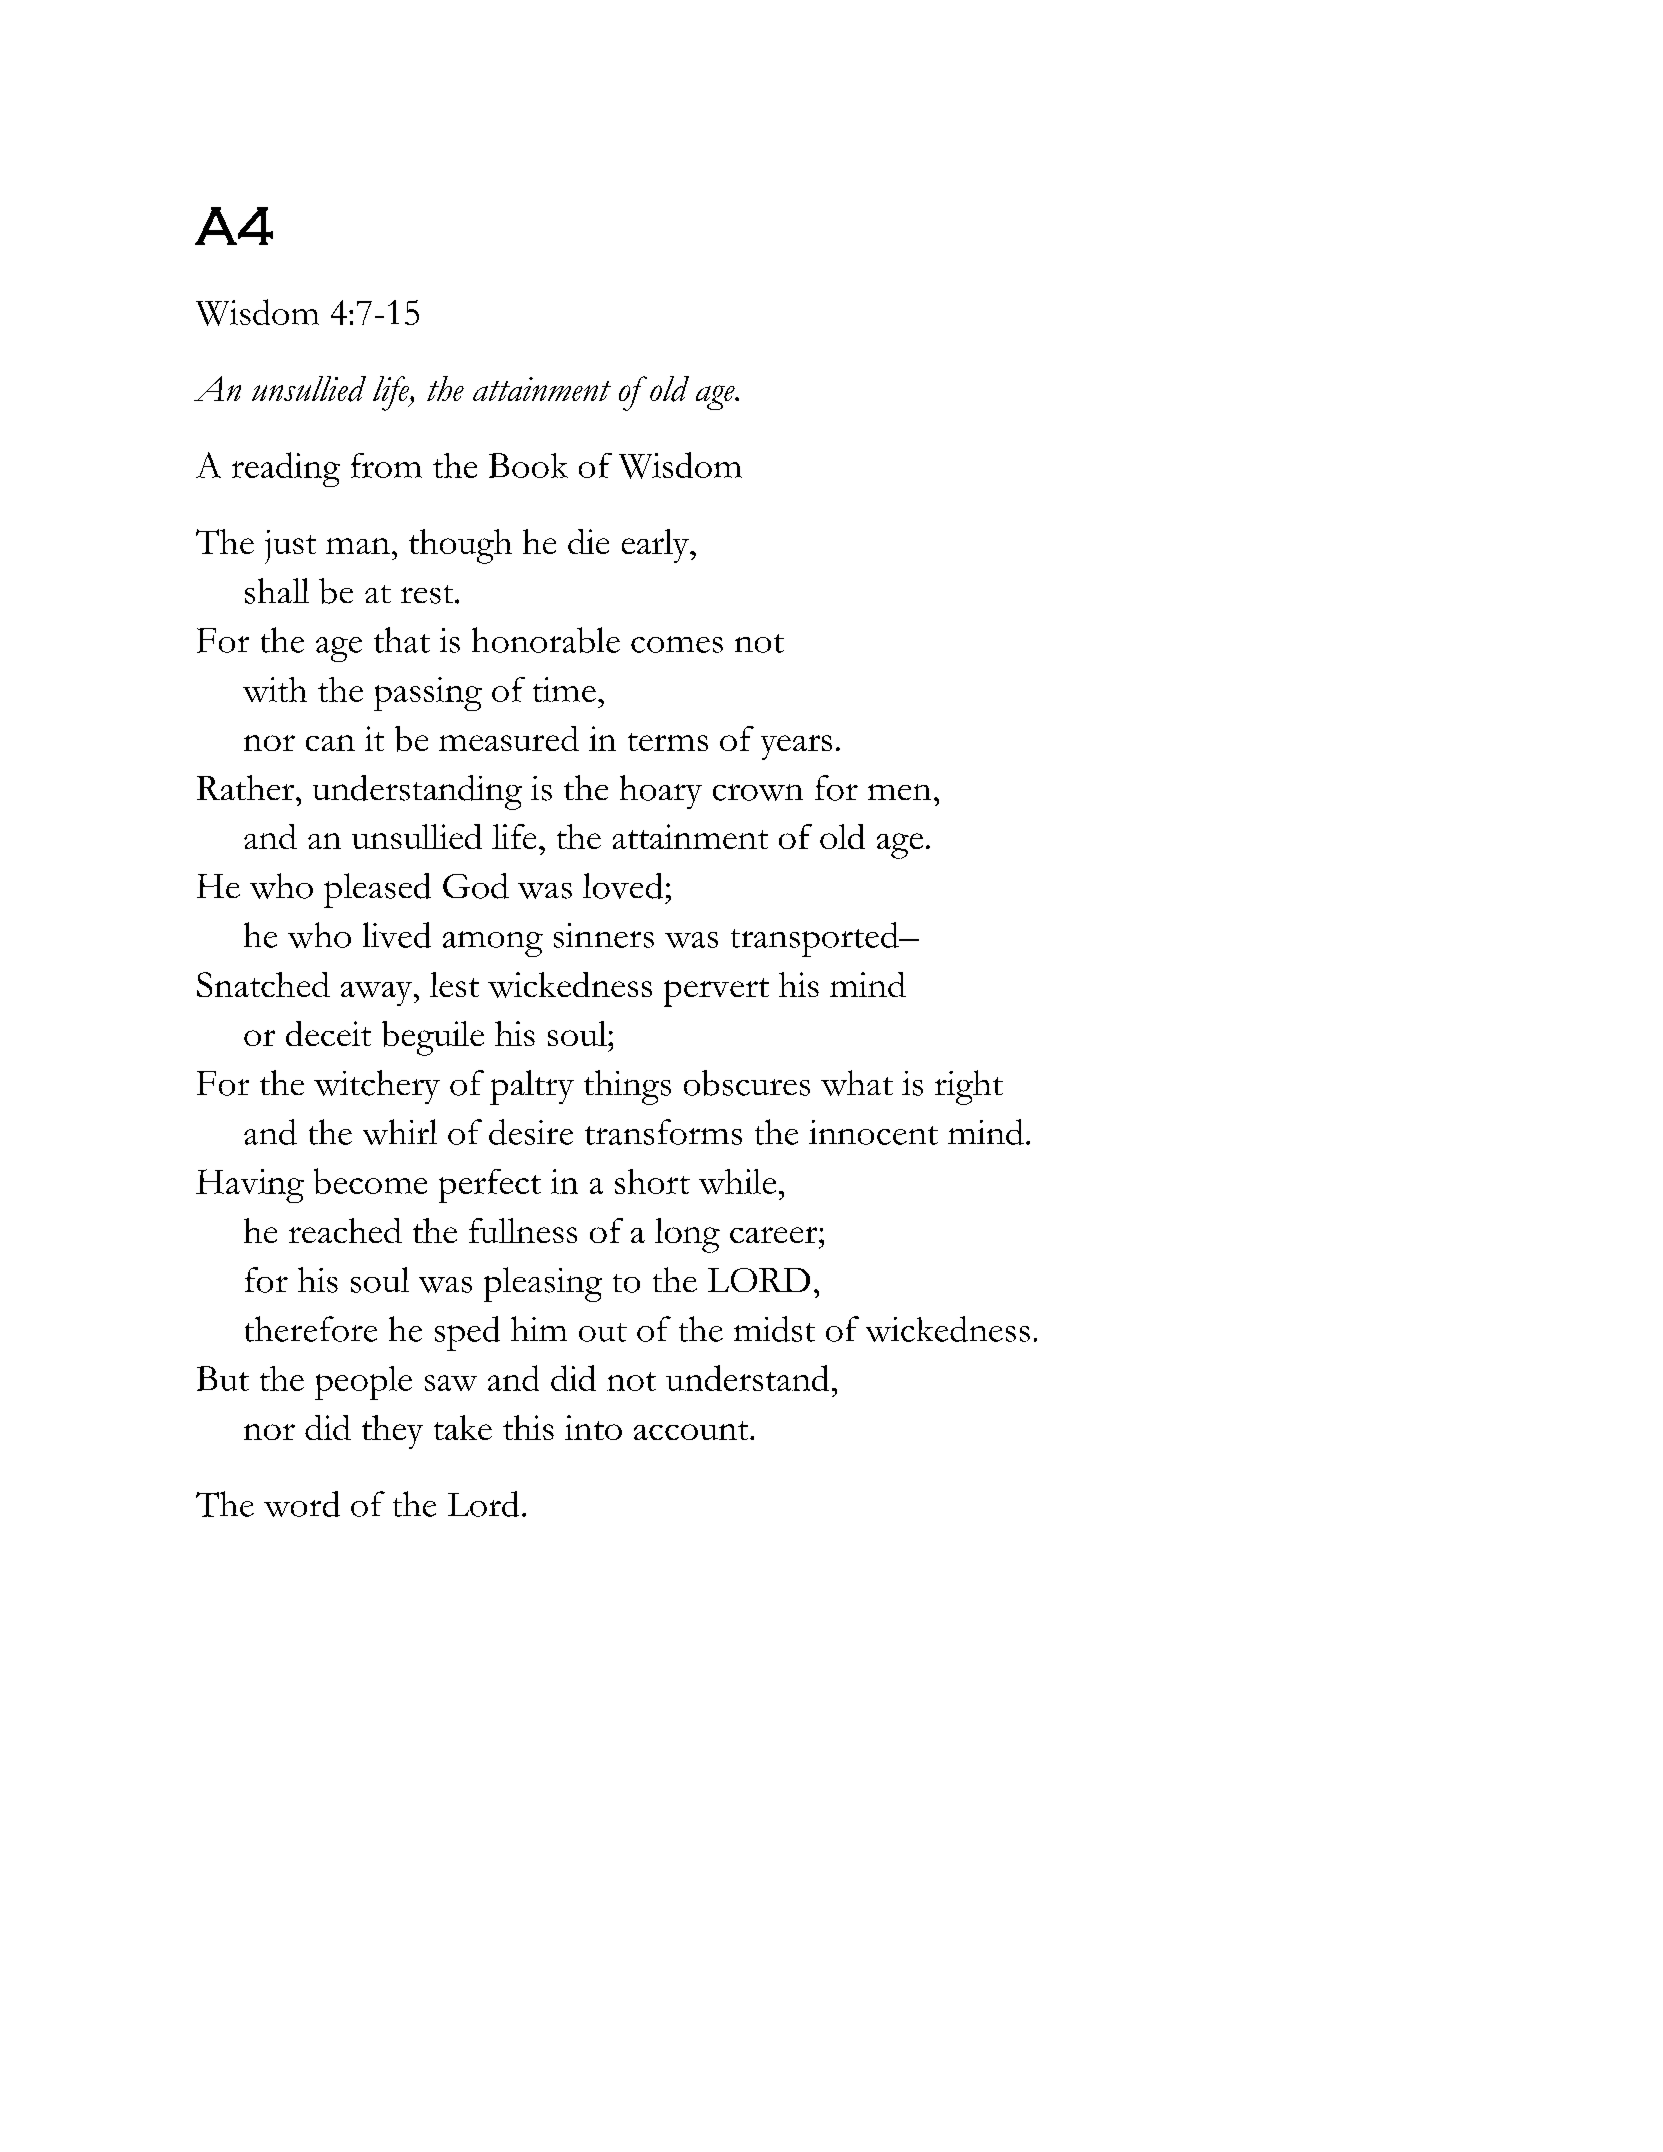 The image size is (1663, 2152). Describe the element at coordinates (593, 1427) in the screenshot. I see `into` at that location.
